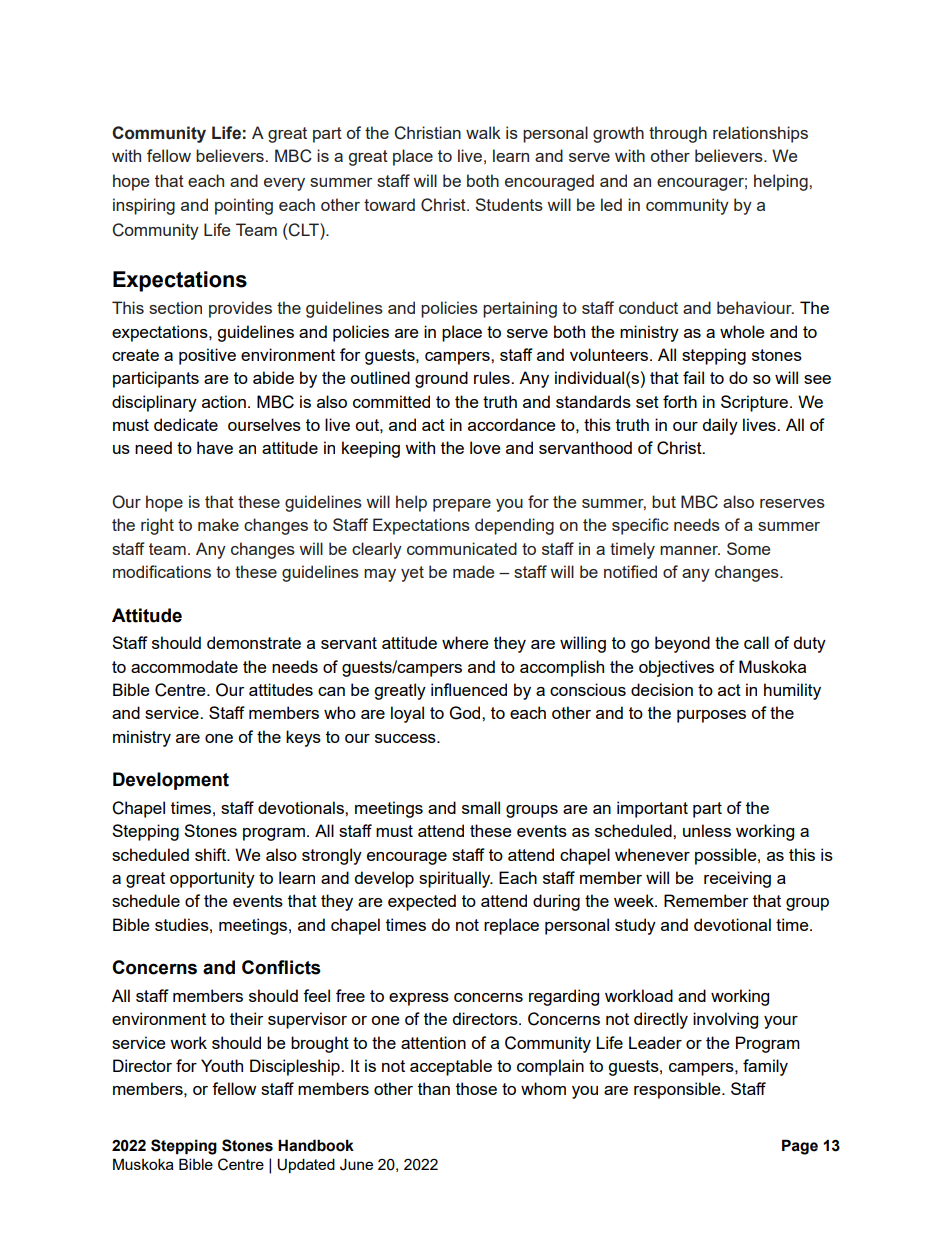 The image size is (952, 1233). I want to click on pointing, so click(244, 206).
